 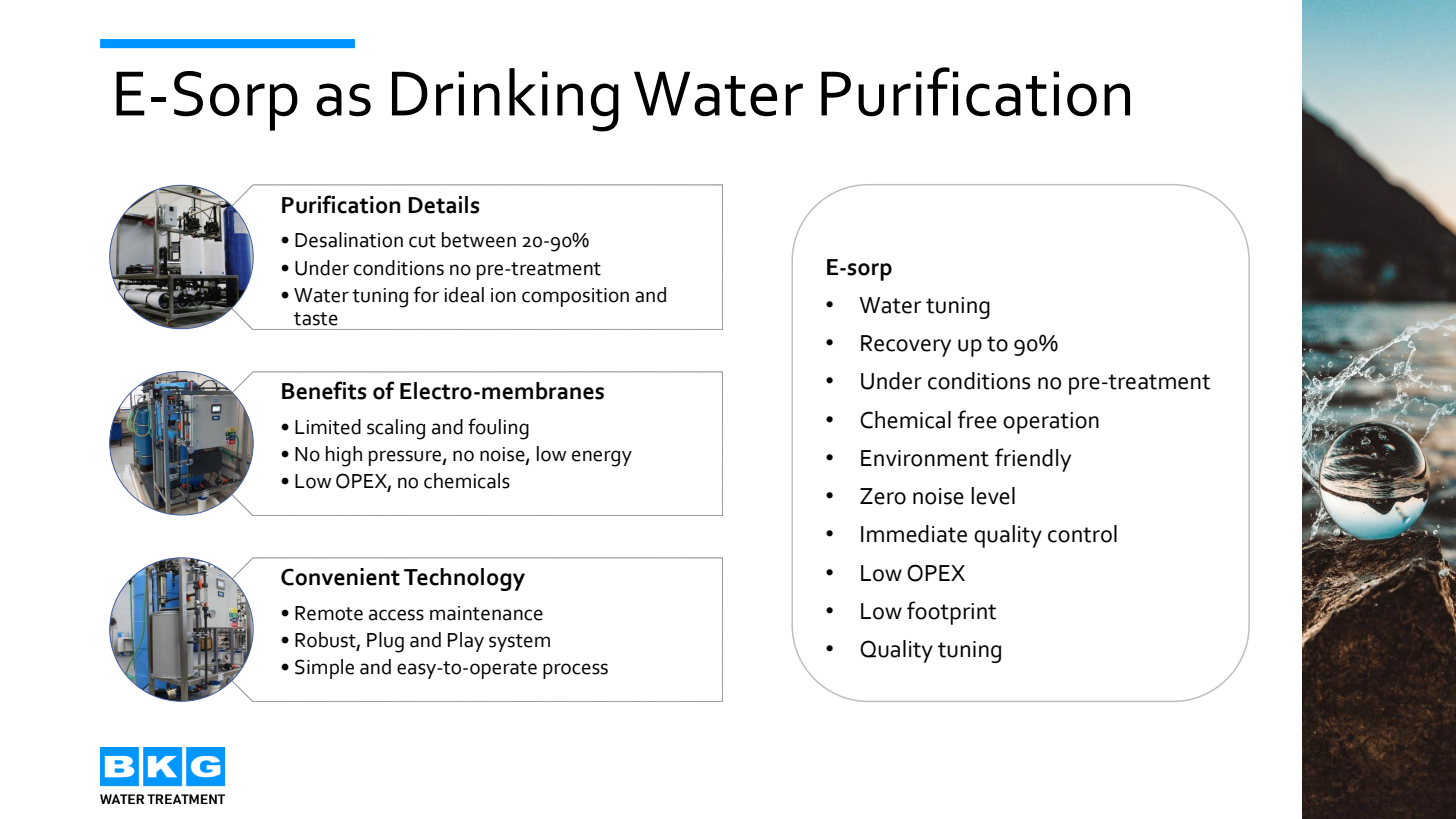 I want to click on scaling, so click(x=396, y=429).
